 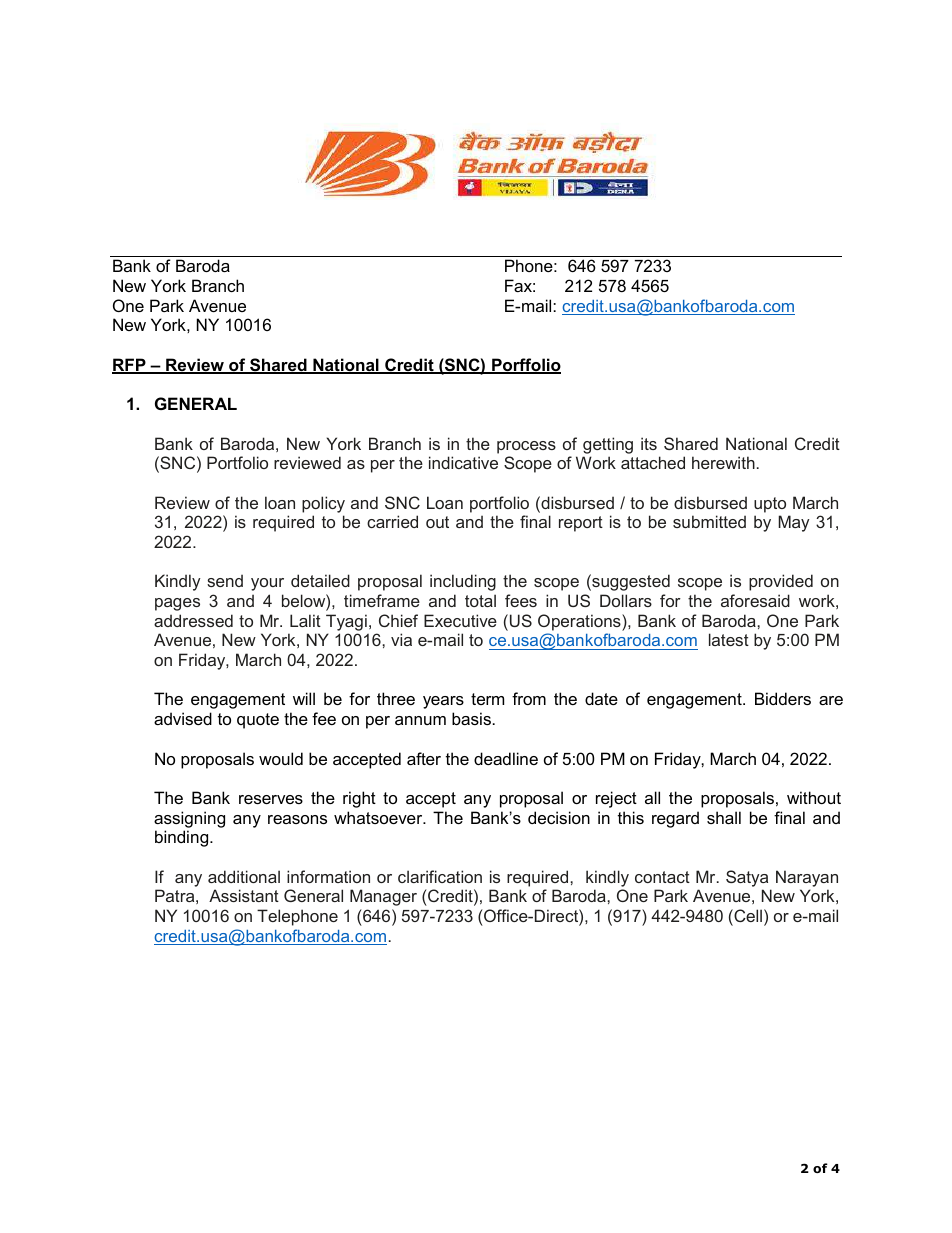 What do you see at coordinates (649, 443) in the screenshot?
I see `its` at bounding box center [649, 443].
